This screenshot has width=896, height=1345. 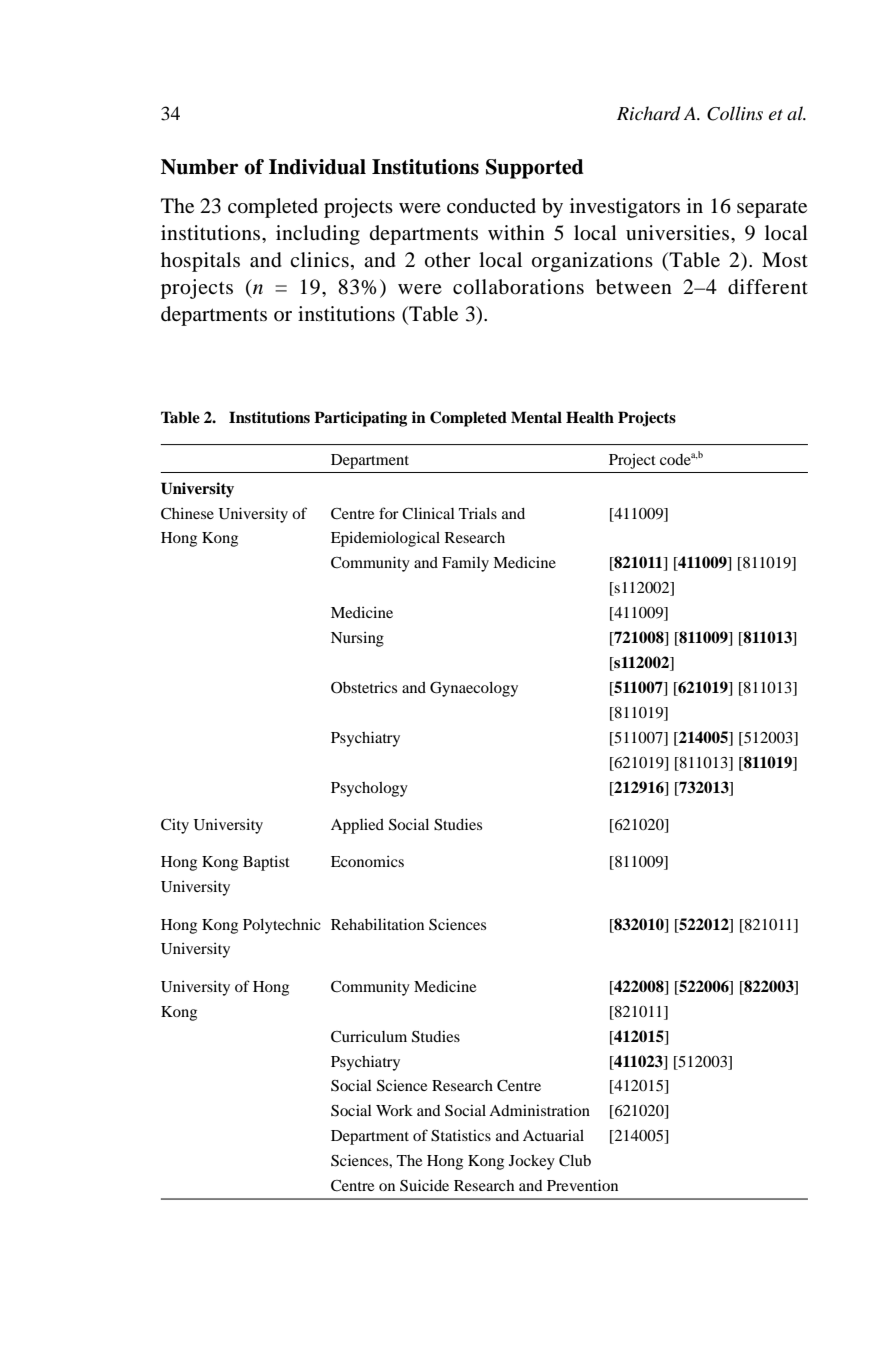 What do you see at coordinates (461, 1136) in the screenshot?
I see `Statistics` at bounding box center [461, 1136].
